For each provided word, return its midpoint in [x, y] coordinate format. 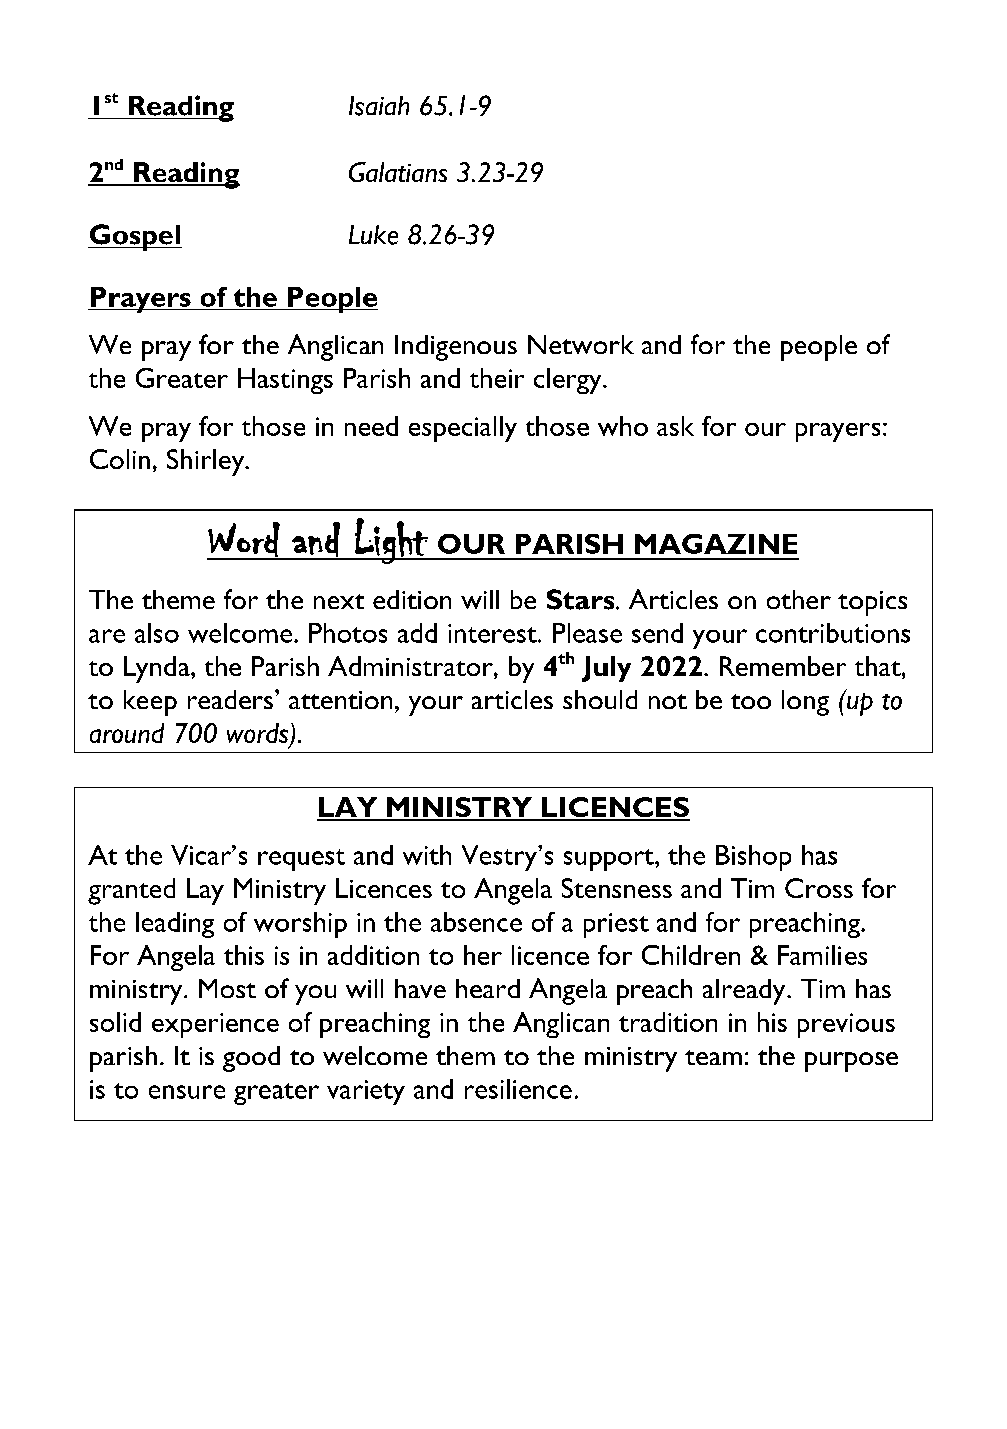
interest [493, 633]
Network [581, 344]
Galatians [398, 172]
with [427, 855]
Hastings [285, 381]
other [799, 599]
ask [675, 426]
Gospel [135, 237]
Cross [819, 888]
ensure [187, 1092]
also [157, 633]
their [497, 378]
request [301, 860]
